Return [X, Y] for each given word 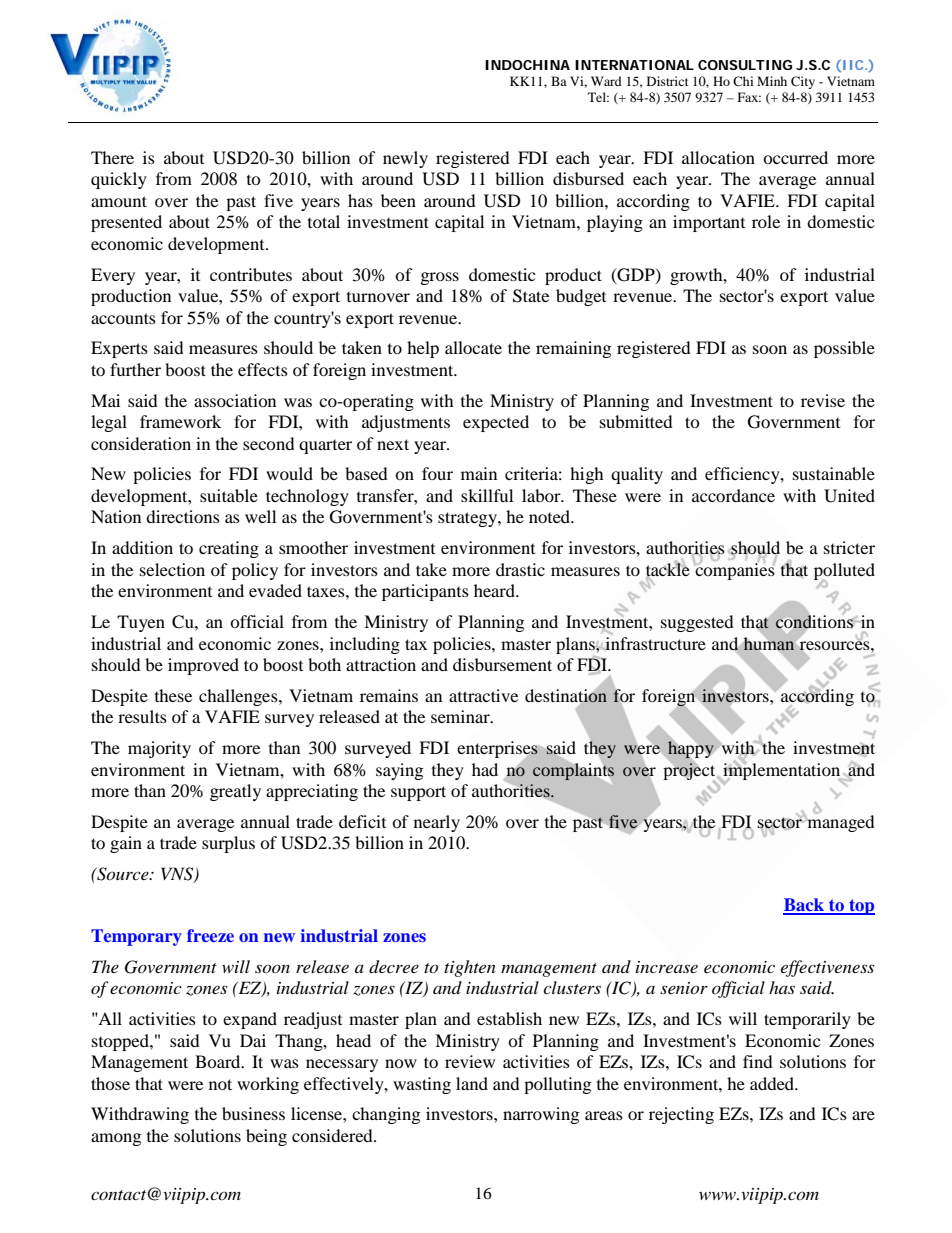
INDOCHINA [527, 65]
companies [734, 570]
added [773, 1083]
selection [172, 569]
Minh [772, 81]
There [112, 157]
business [253, 1113]
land [472, 1083]
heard [495, 590]
